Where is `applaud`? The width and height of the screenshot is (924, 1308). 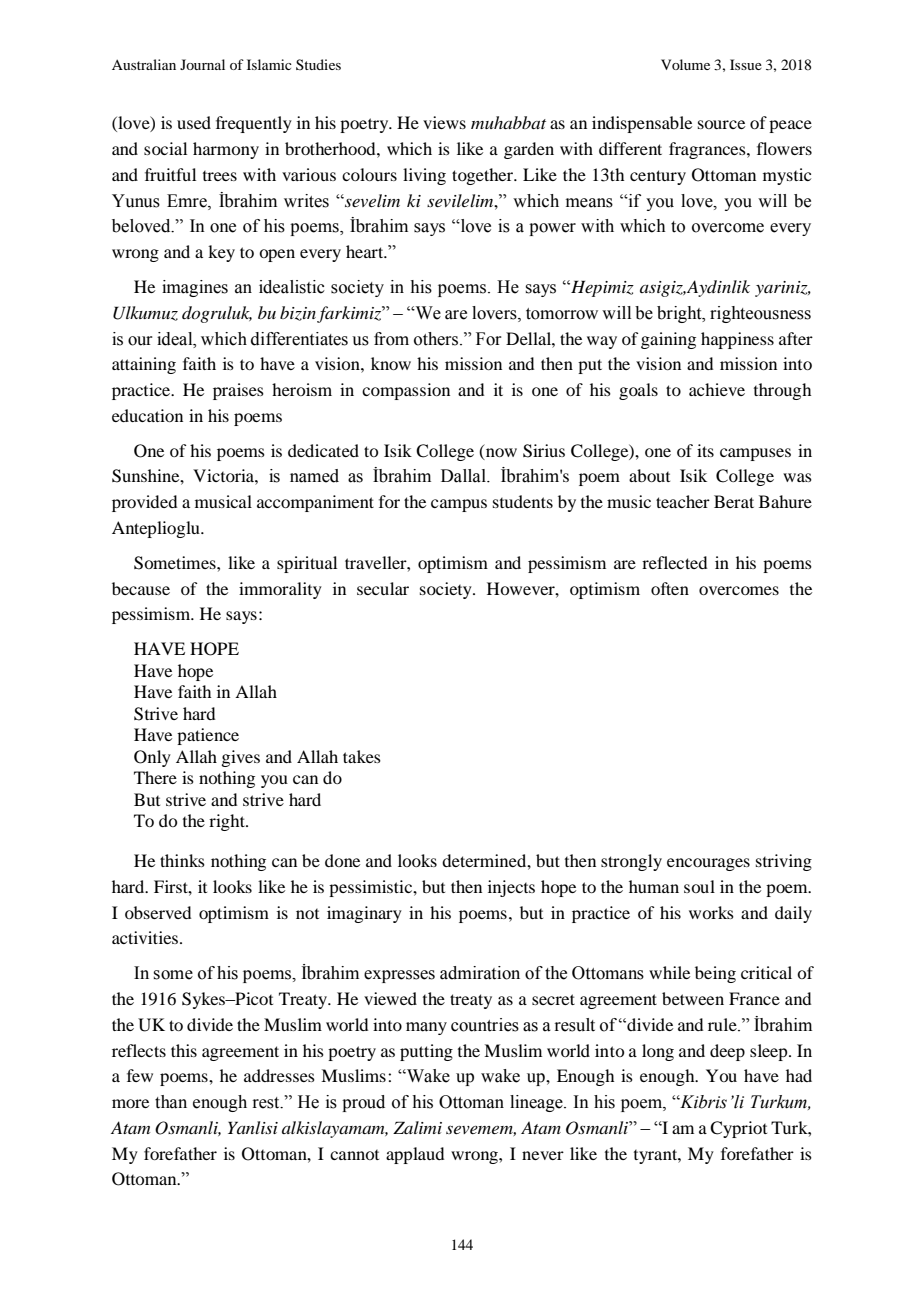 applaud is located at coordinates (415, 1155).
